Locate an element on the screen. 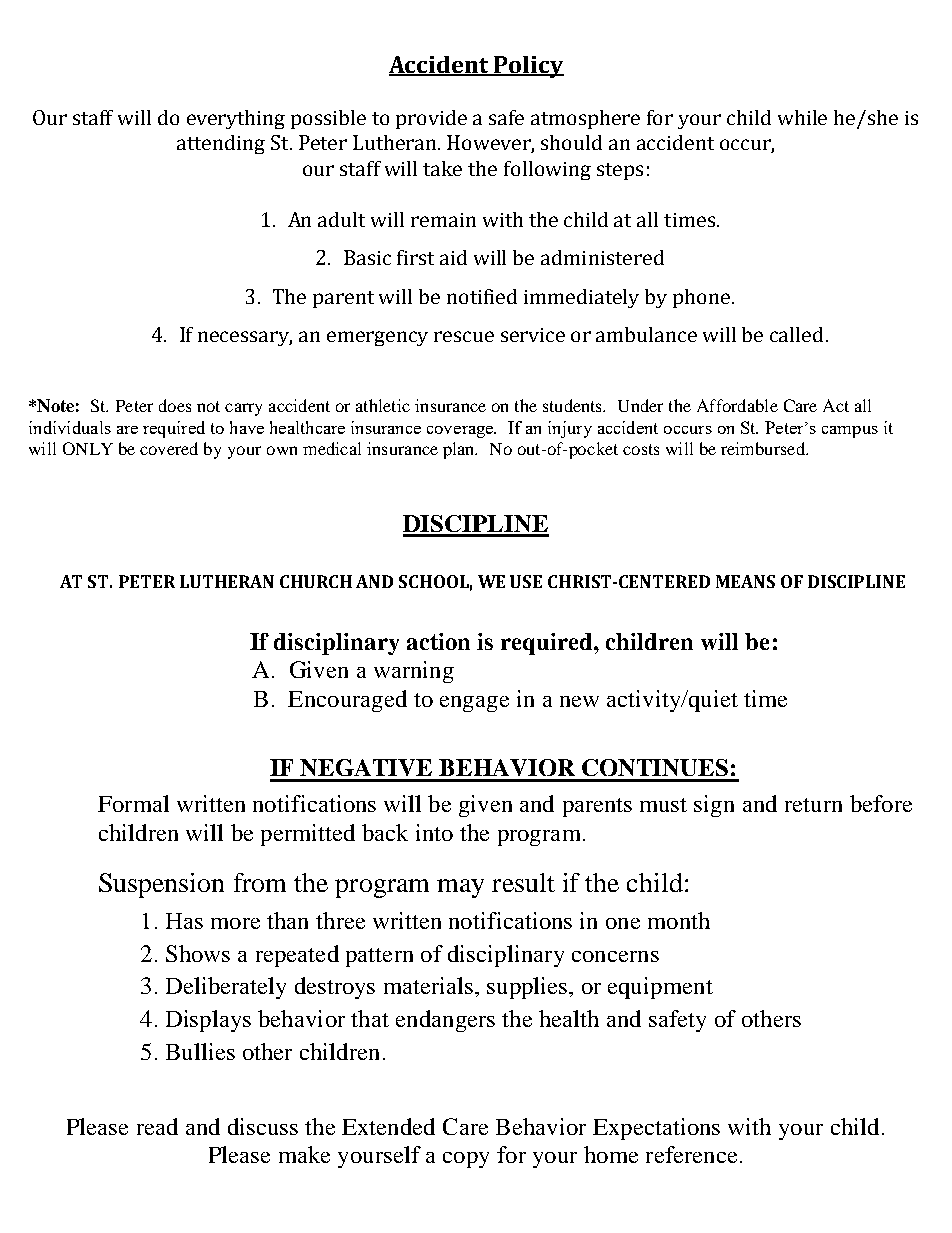 Image resolution: width=952 pixels, height=1233 pixels. everything is located at coordinates (236, 119).
